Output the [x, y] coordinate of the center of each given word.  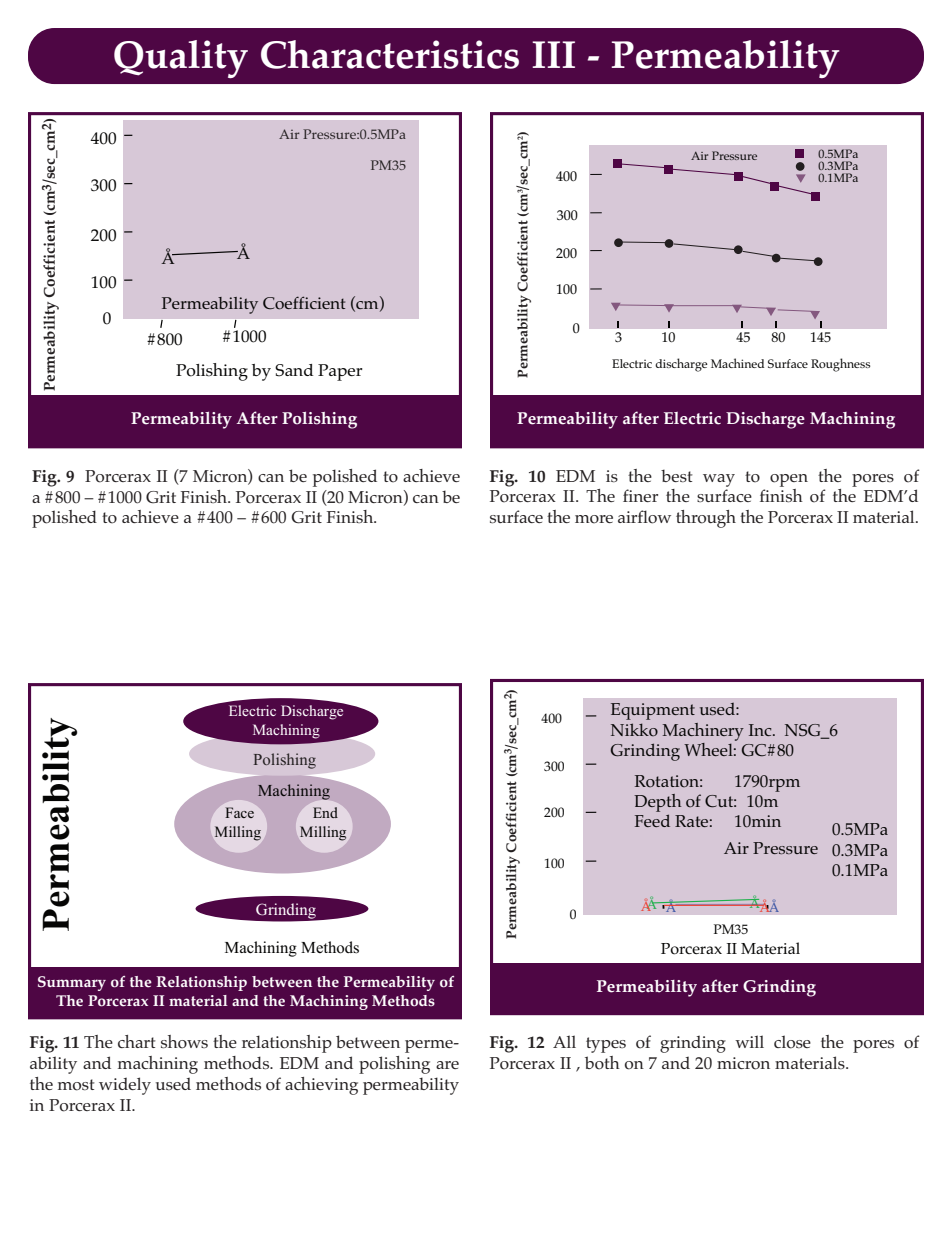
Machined [737, 363]
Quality [181, 59]
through [706, 519]
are [447, 1065]
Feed [652, 820]
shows [184, 1042]
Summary [72, 983]
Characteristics [390, 54]
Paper [340, 372]
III [553, 54]
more [594, 519]
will [749, 1041]
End [325, 812]
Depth [658, 803]
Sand [294, 370]
